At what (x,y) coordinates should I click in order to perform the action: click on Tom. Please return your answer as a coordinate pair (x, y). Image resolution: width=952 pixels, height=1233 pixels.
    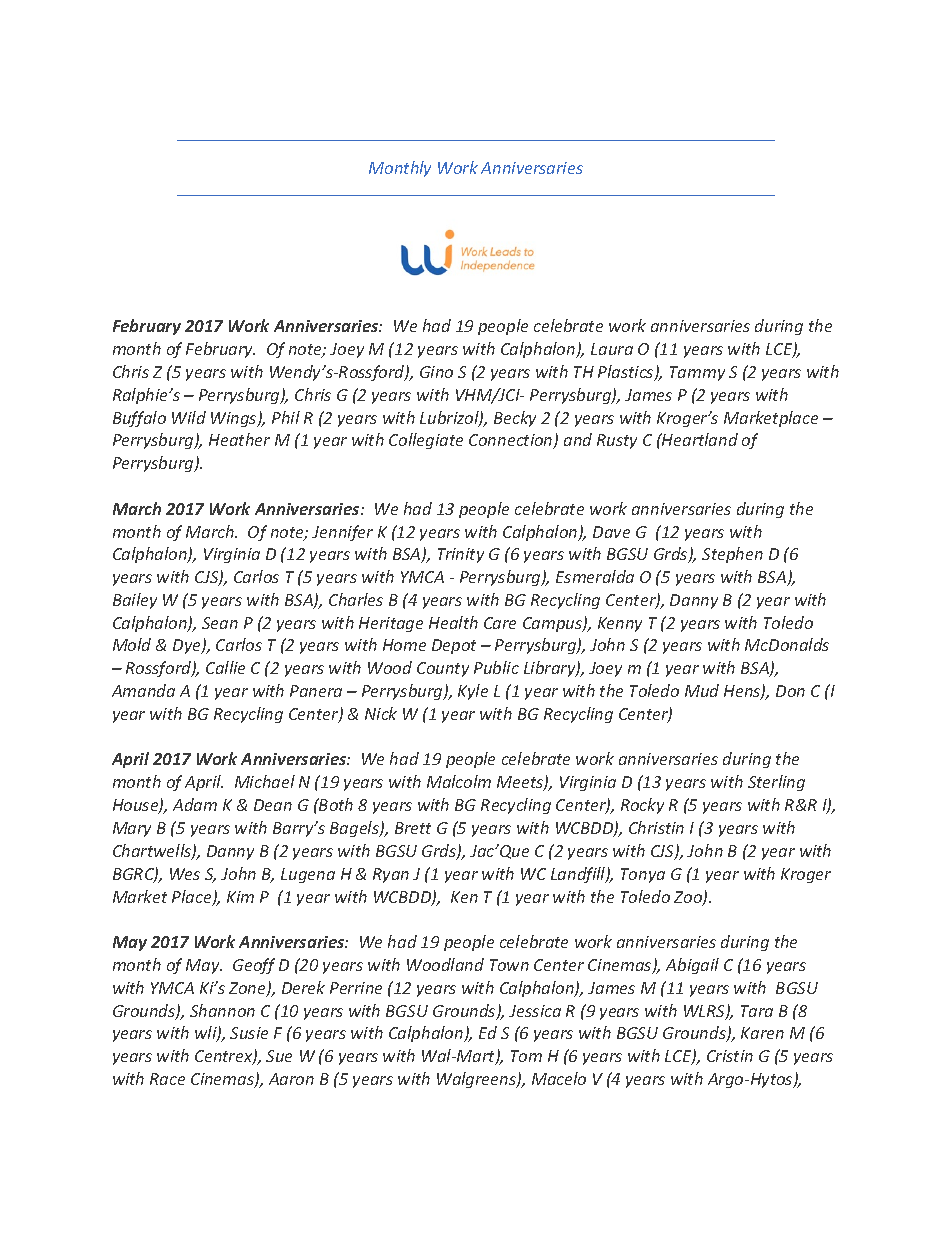
    Looking at the image, I should click on (526, 1056).
